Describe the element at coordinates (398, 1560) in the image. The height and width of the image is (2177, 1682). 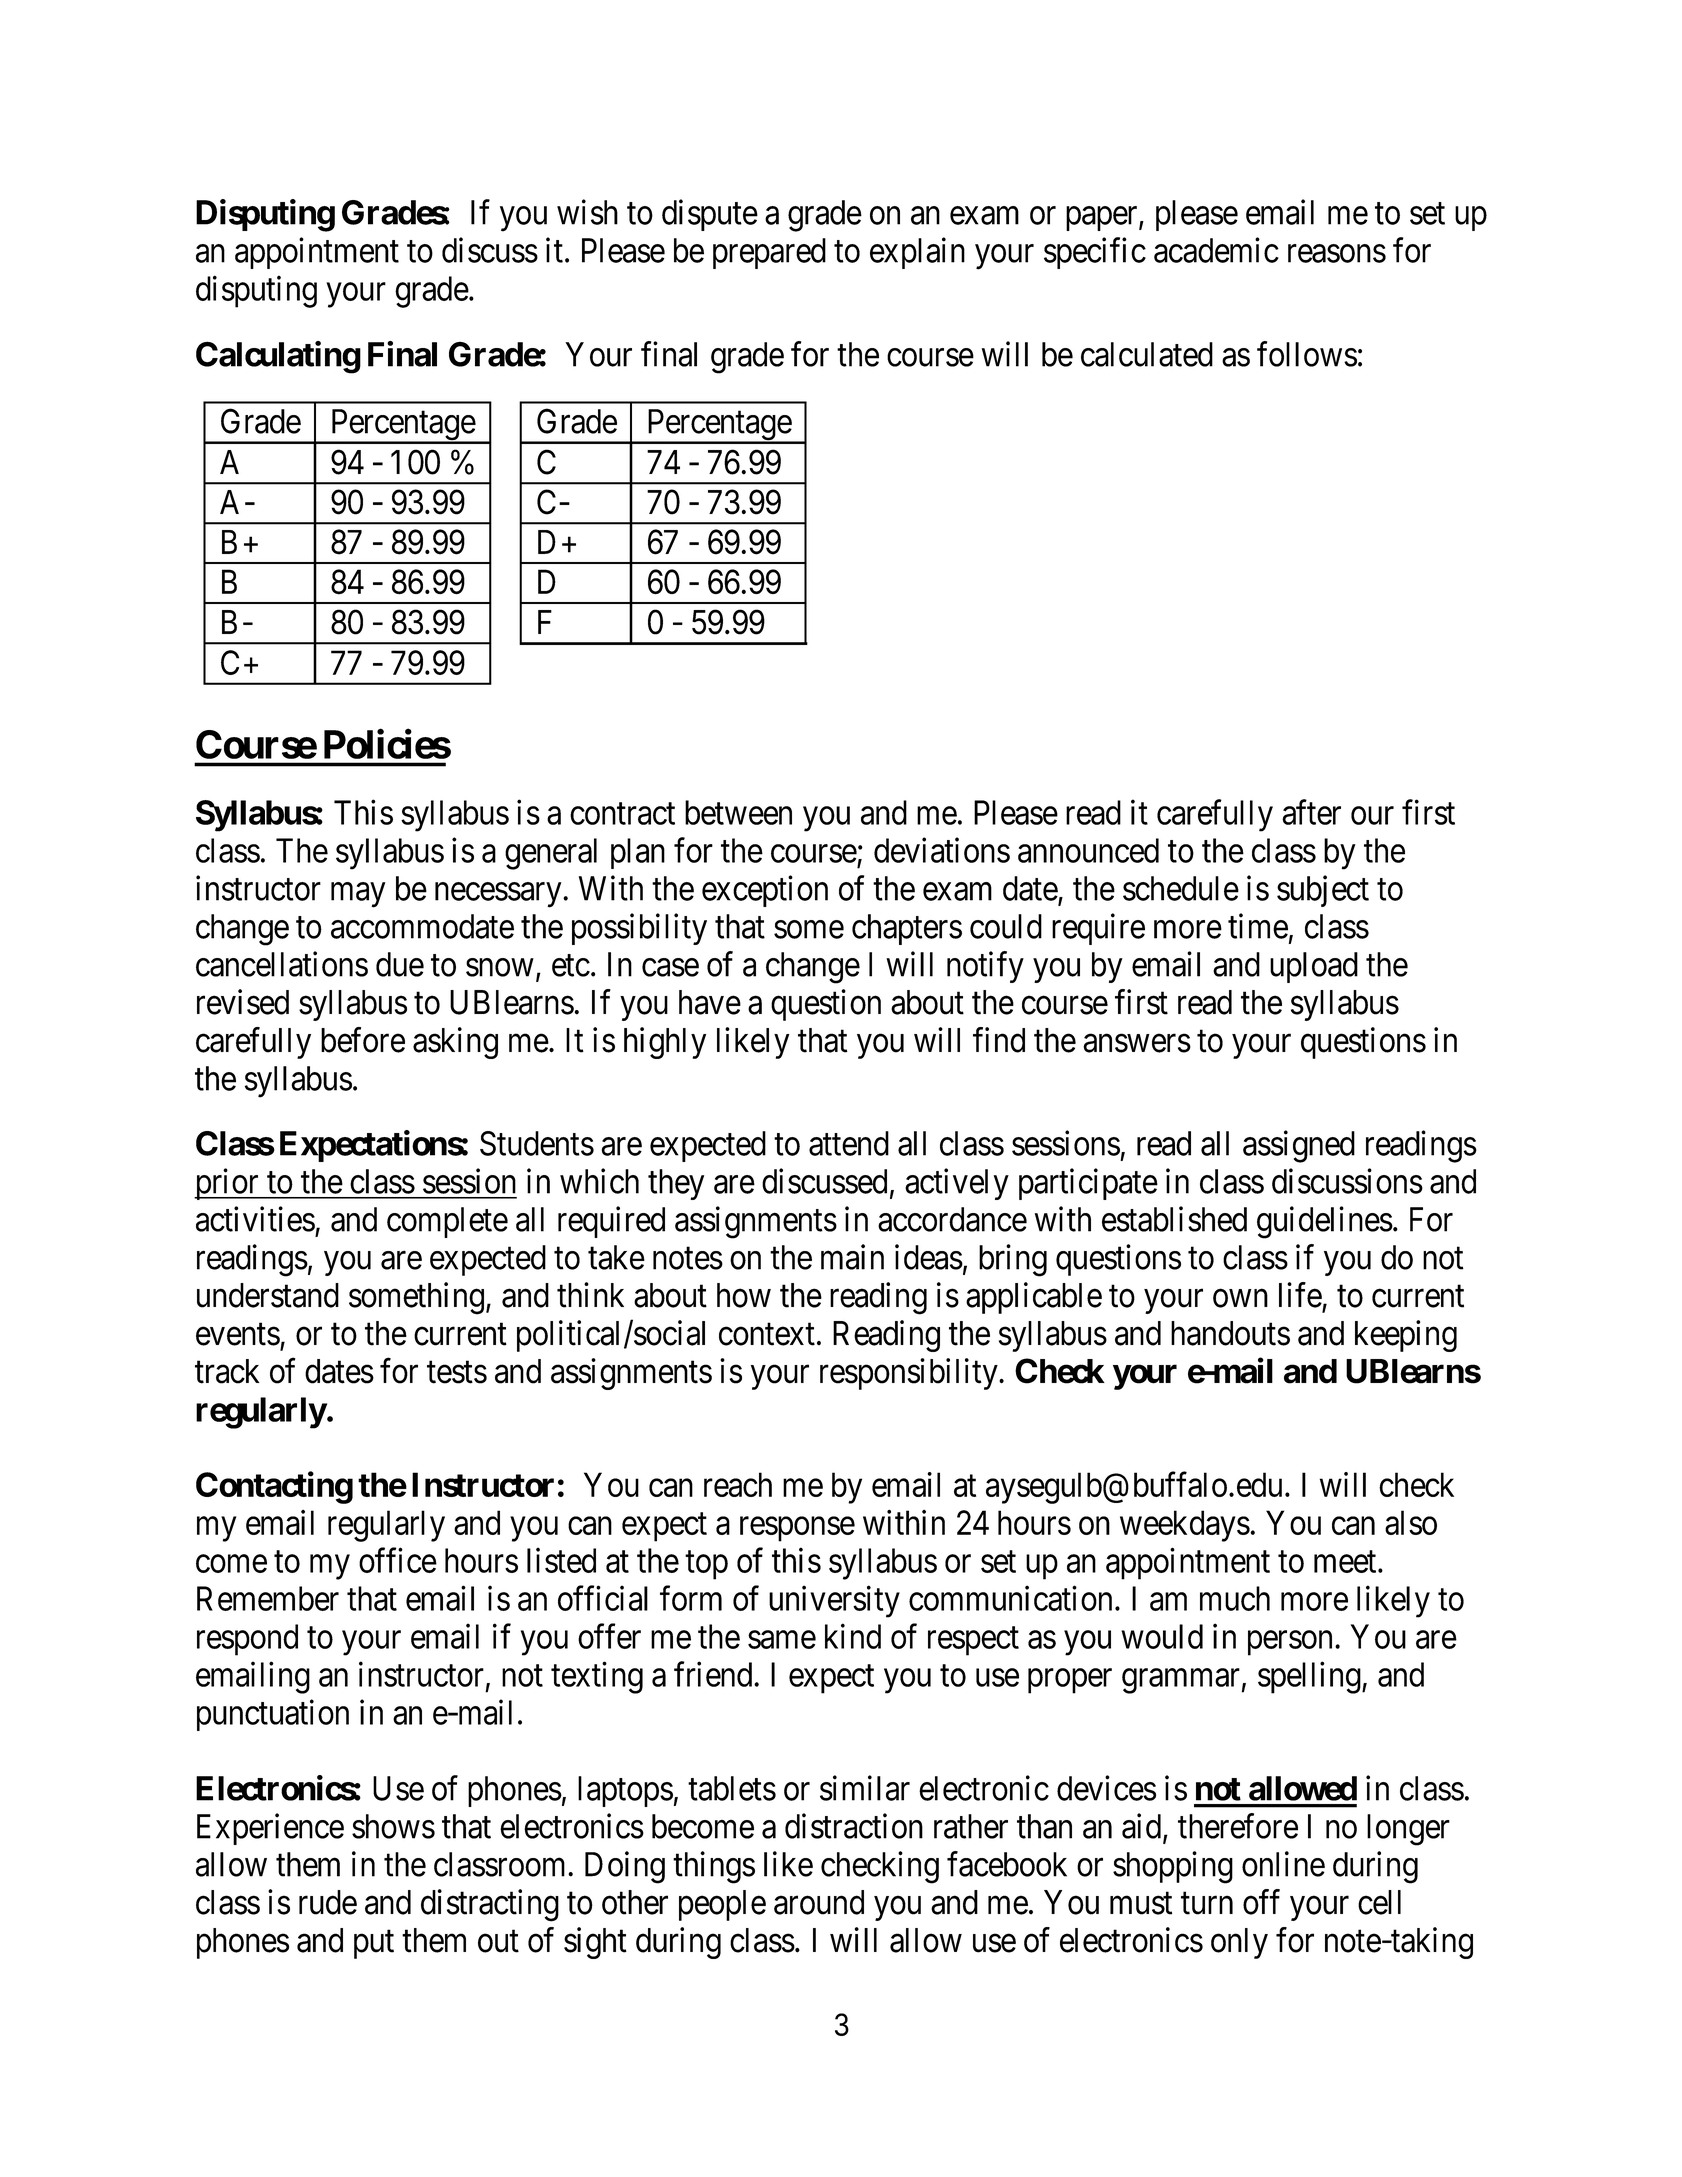
I see `office` at that location.
